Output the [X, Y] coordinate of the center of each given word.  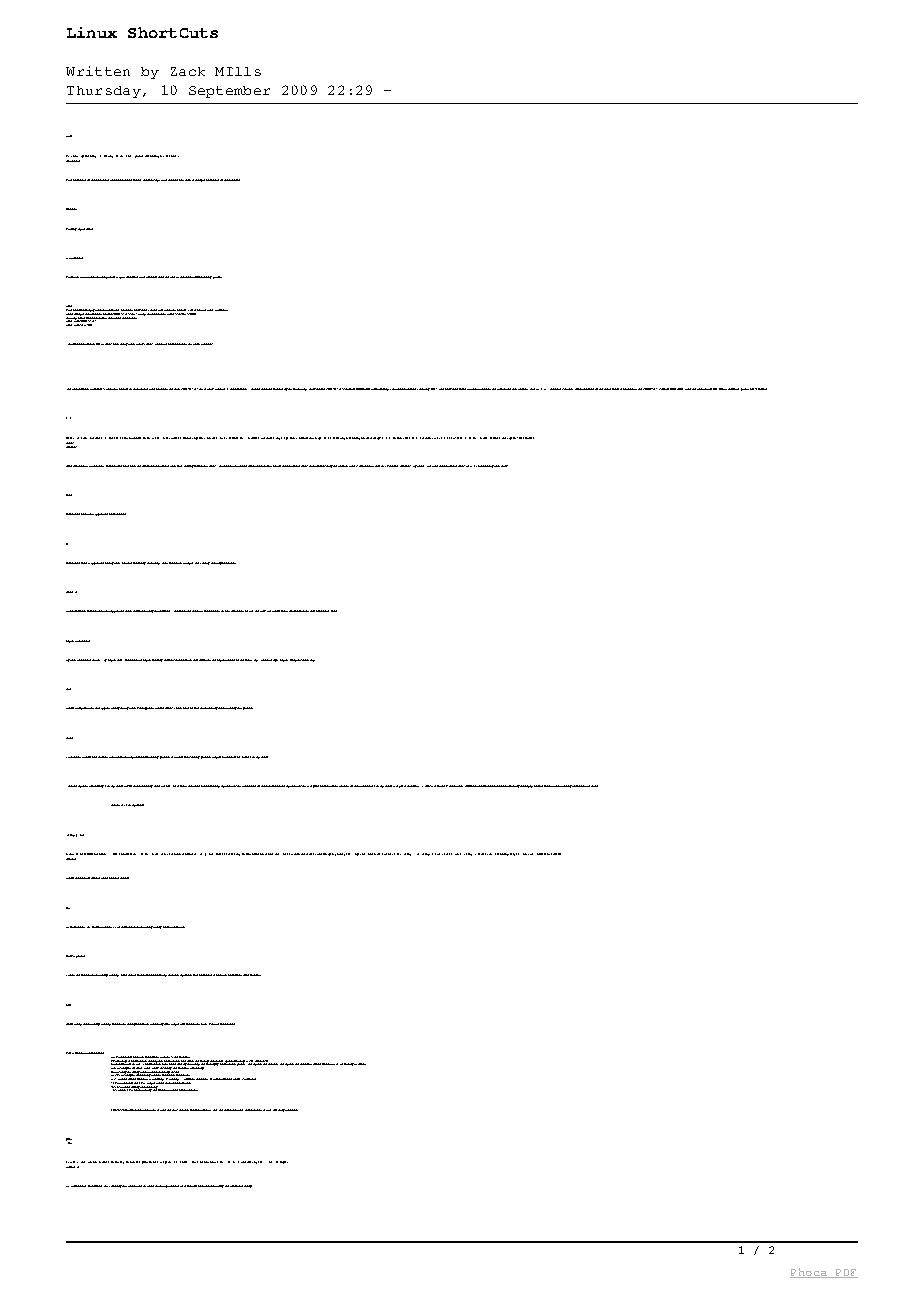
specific [299, 611]
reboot [124, 878]
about [86, 660]
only [569, 786]
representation [584, 389]
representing [381, 389]
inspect [386, 854]
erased [556, 854]
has [165, 389]
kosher [567, 389]
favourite [132, 1162]
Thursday [104, 92]
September [229, 92]
